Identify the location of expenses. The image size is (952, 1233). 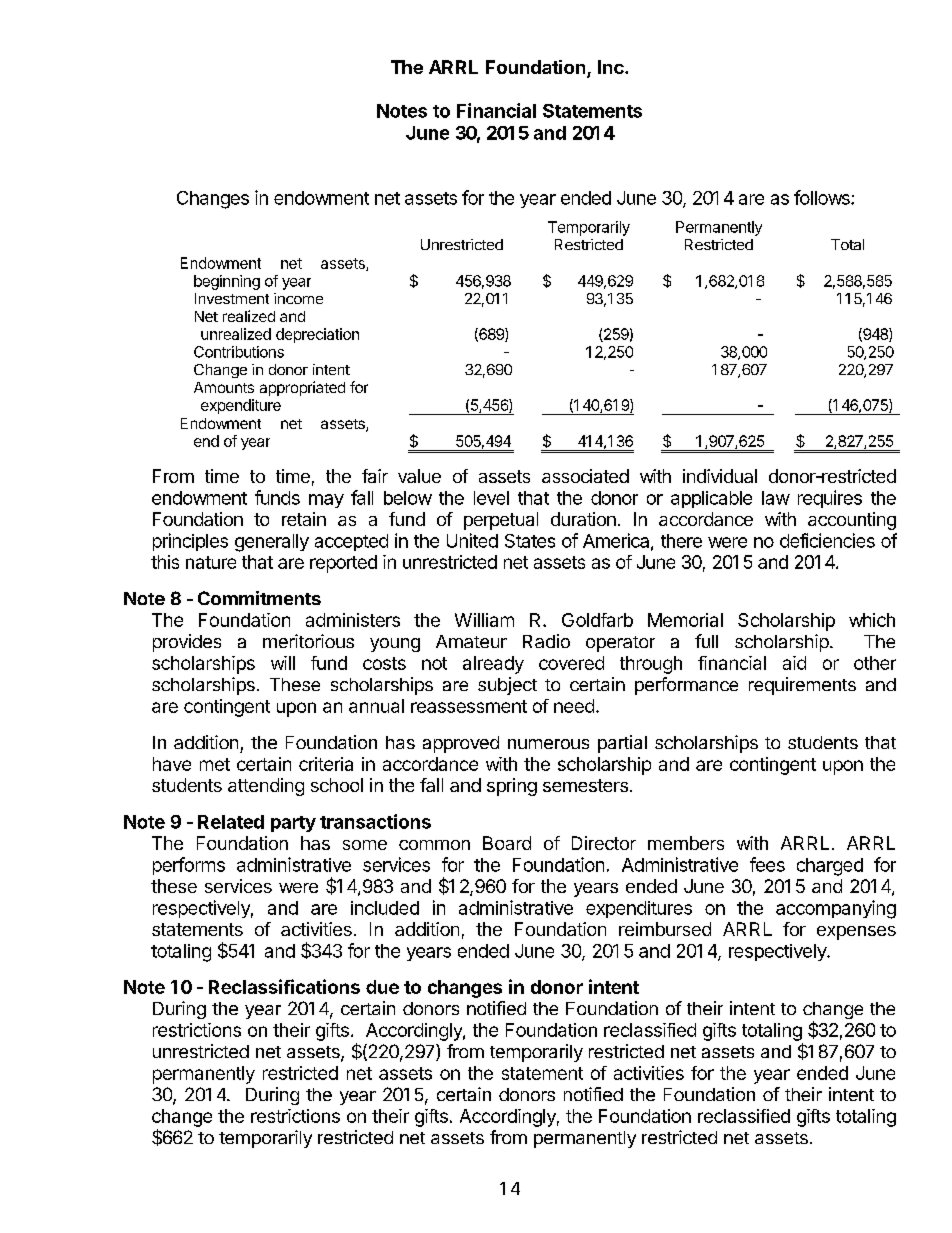
(856, 933).
